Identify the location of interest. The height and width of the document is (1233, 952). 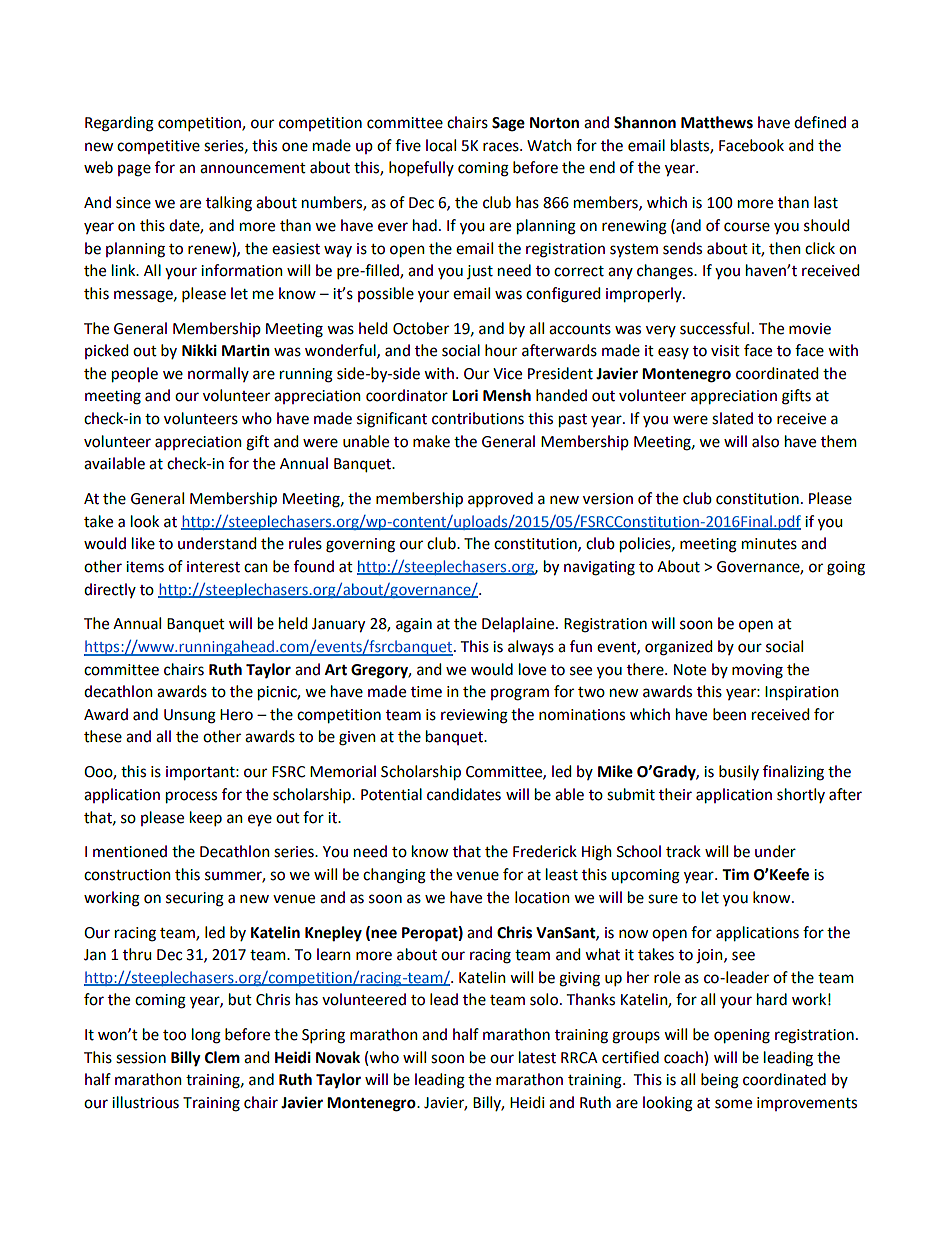
(213, 567).
